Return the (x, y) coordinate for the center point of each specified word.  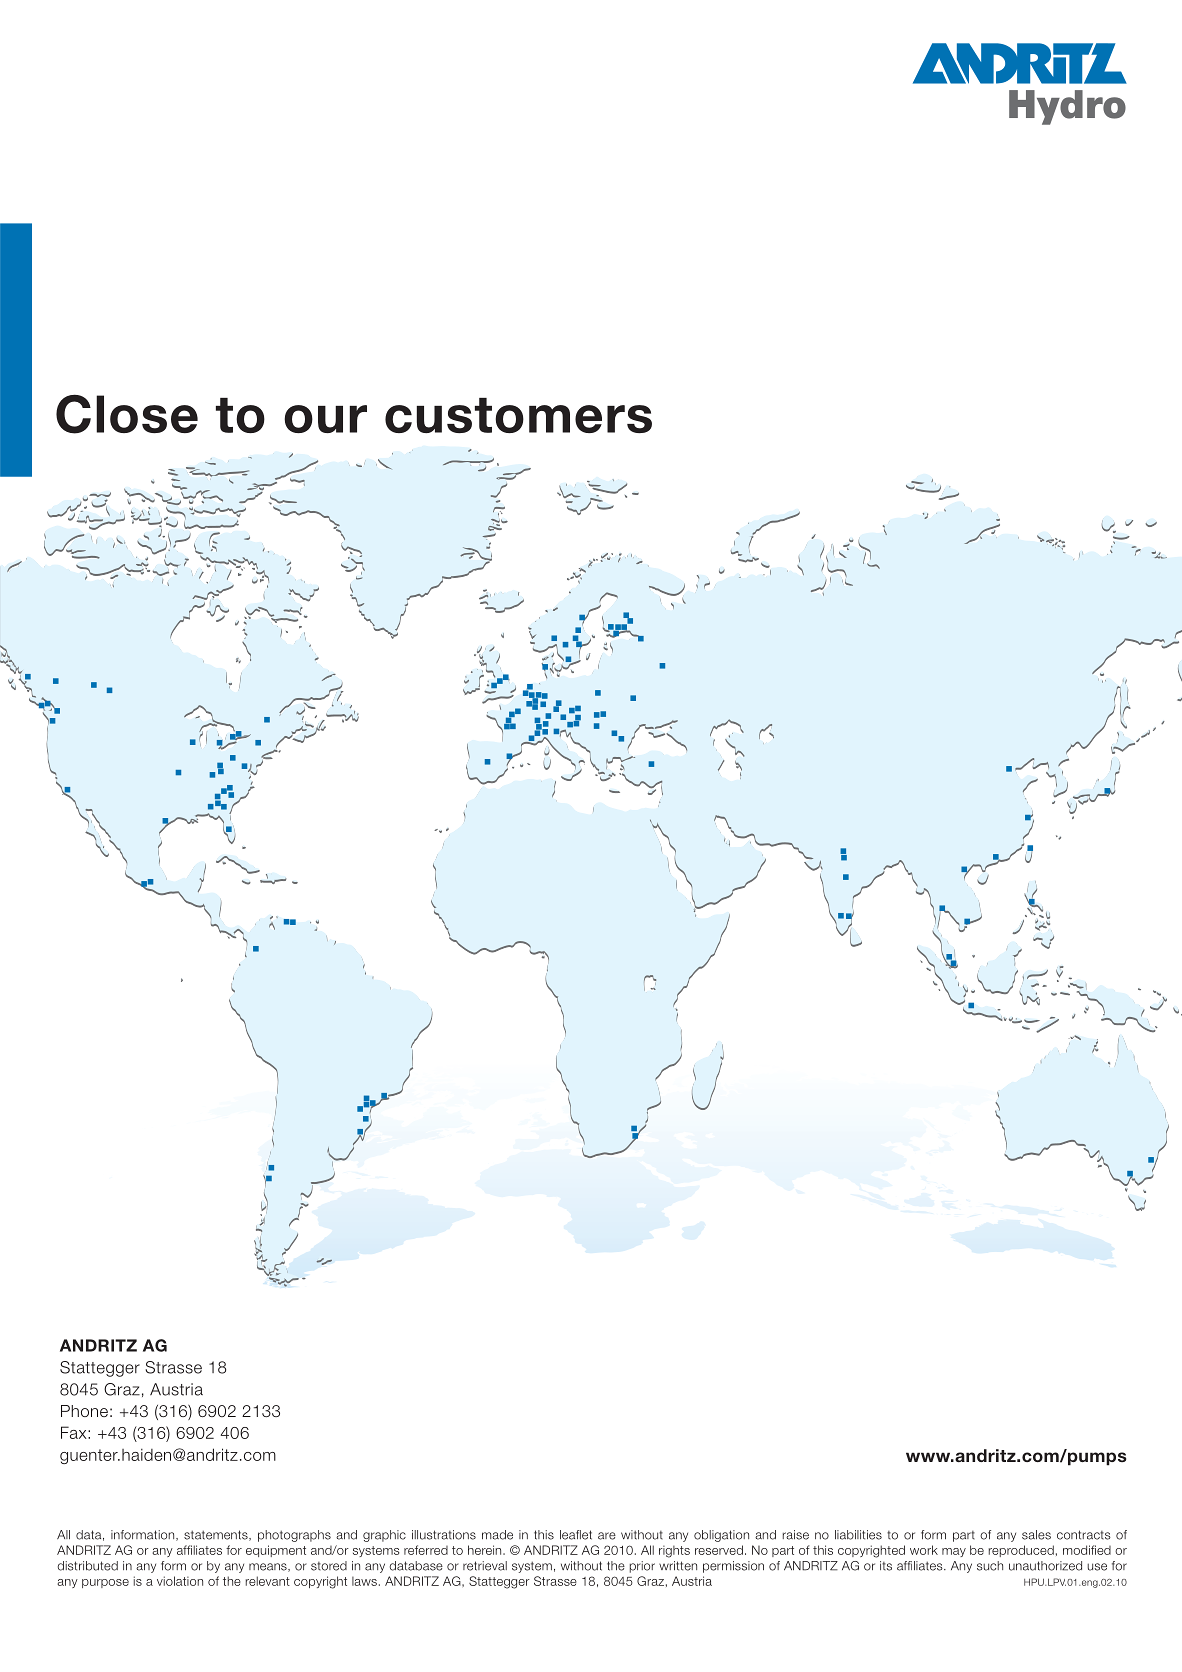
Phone (84, 1411)
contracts (1084, 1535)
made (497, 1535)
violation (180, 1581)
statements (217, 1535)
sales (1036, 1535)
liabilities (858, 1535)
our (325, 419)
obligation (721, 1536)
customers (518, 415)
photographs (294, 1536)
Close (127, 414)
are (607, 1536)
